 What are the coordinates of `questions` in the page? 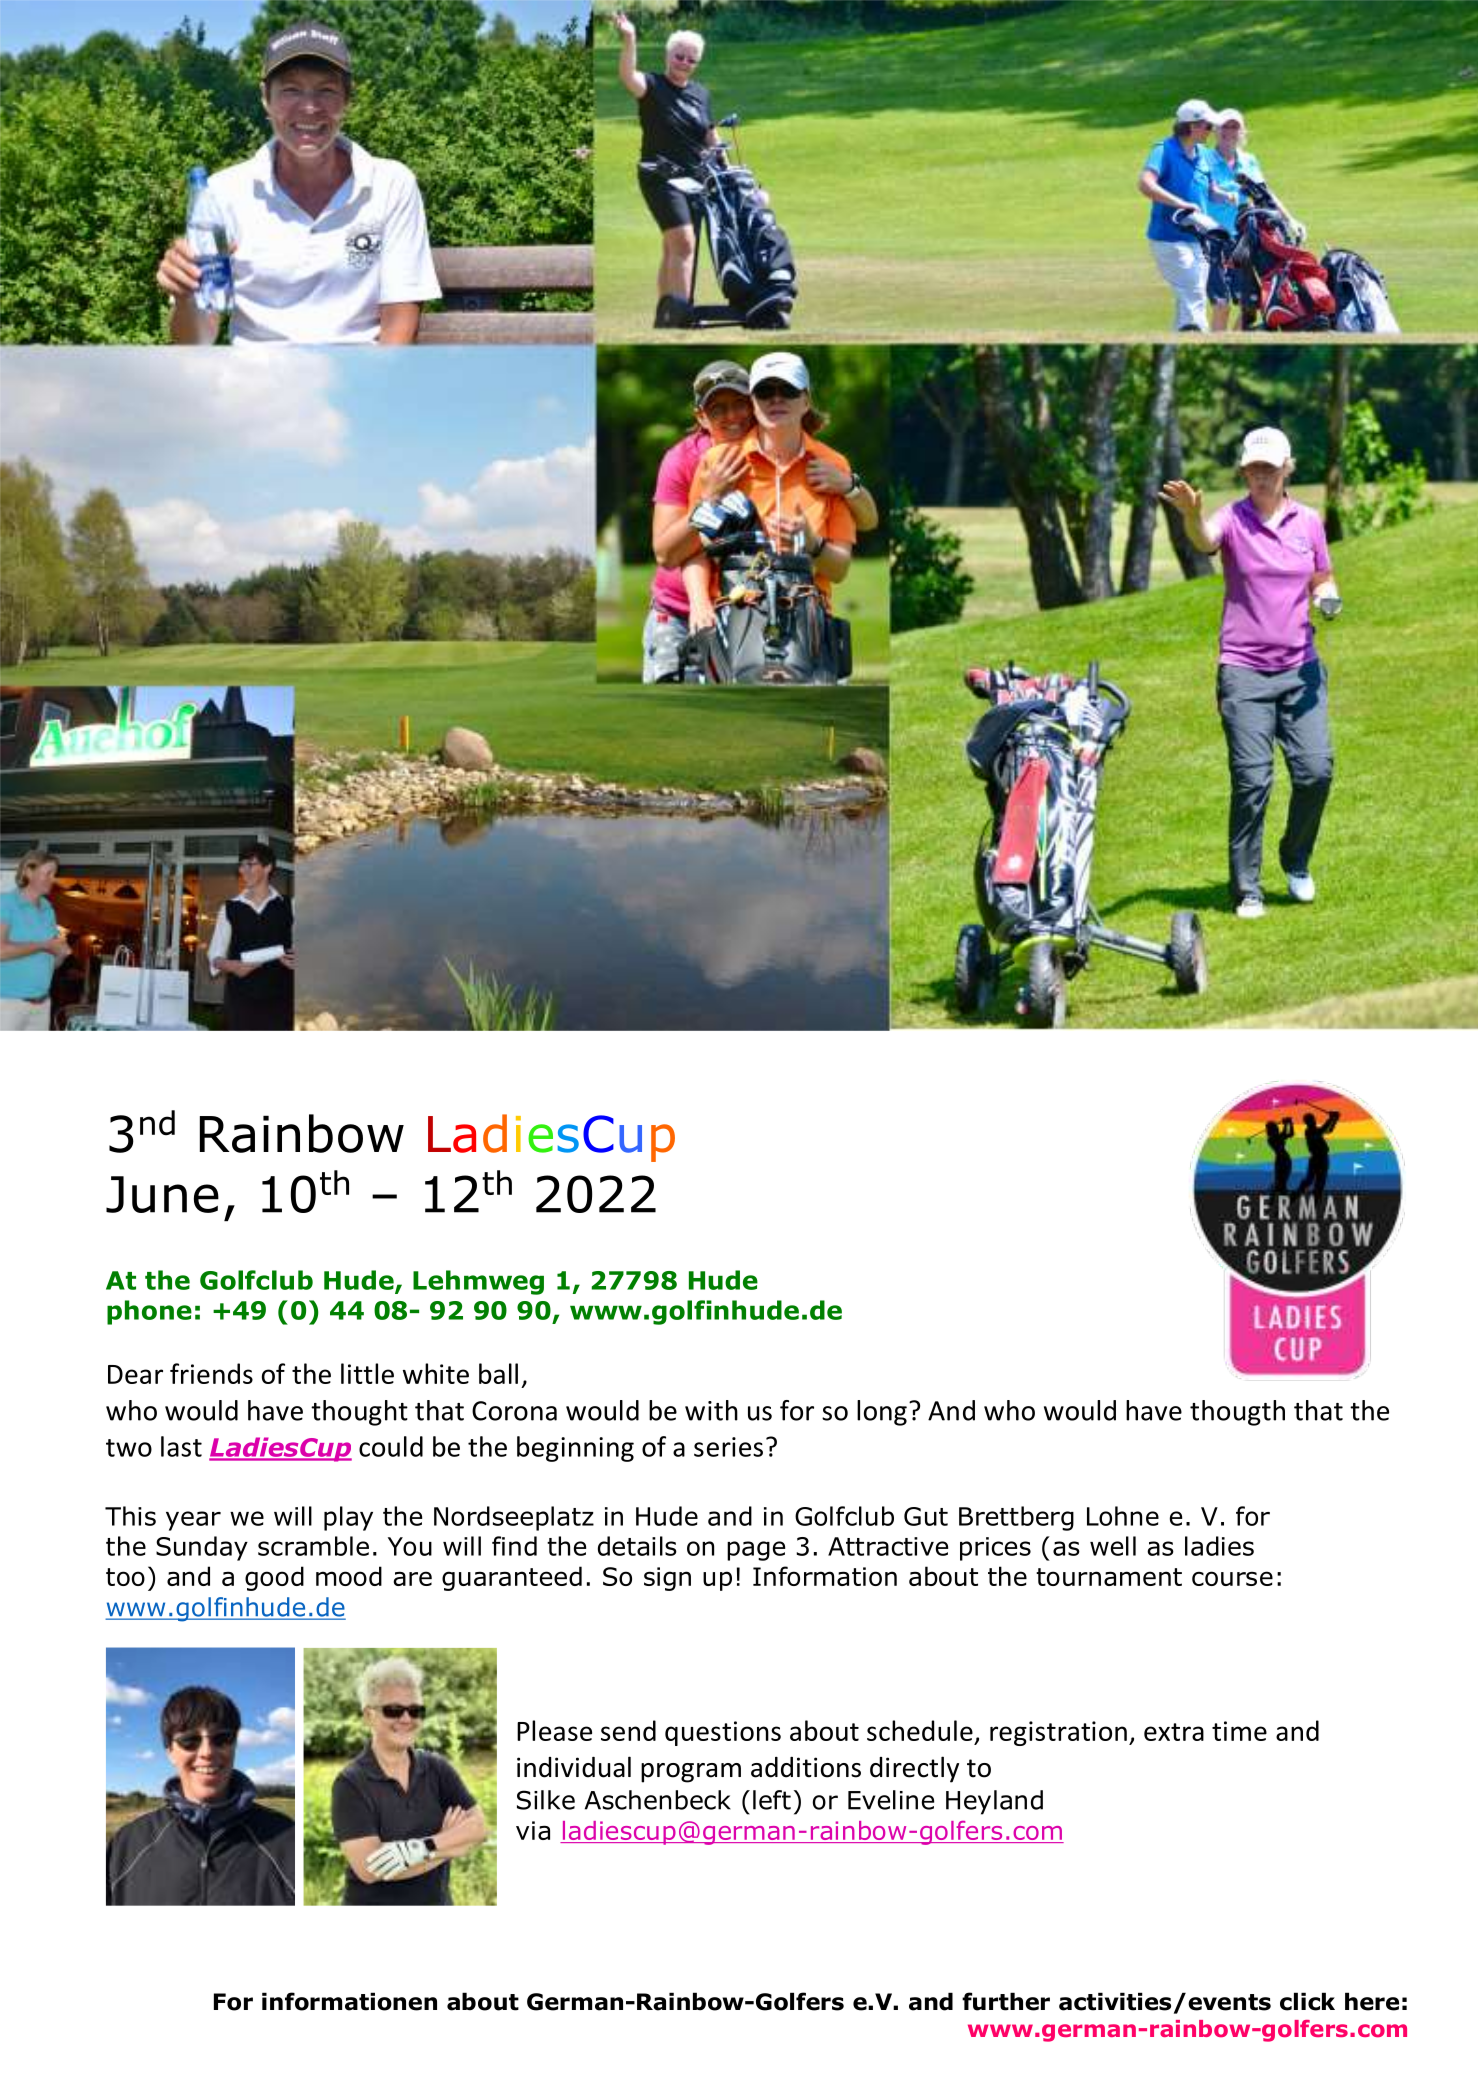 It's located at (723, 1733).
